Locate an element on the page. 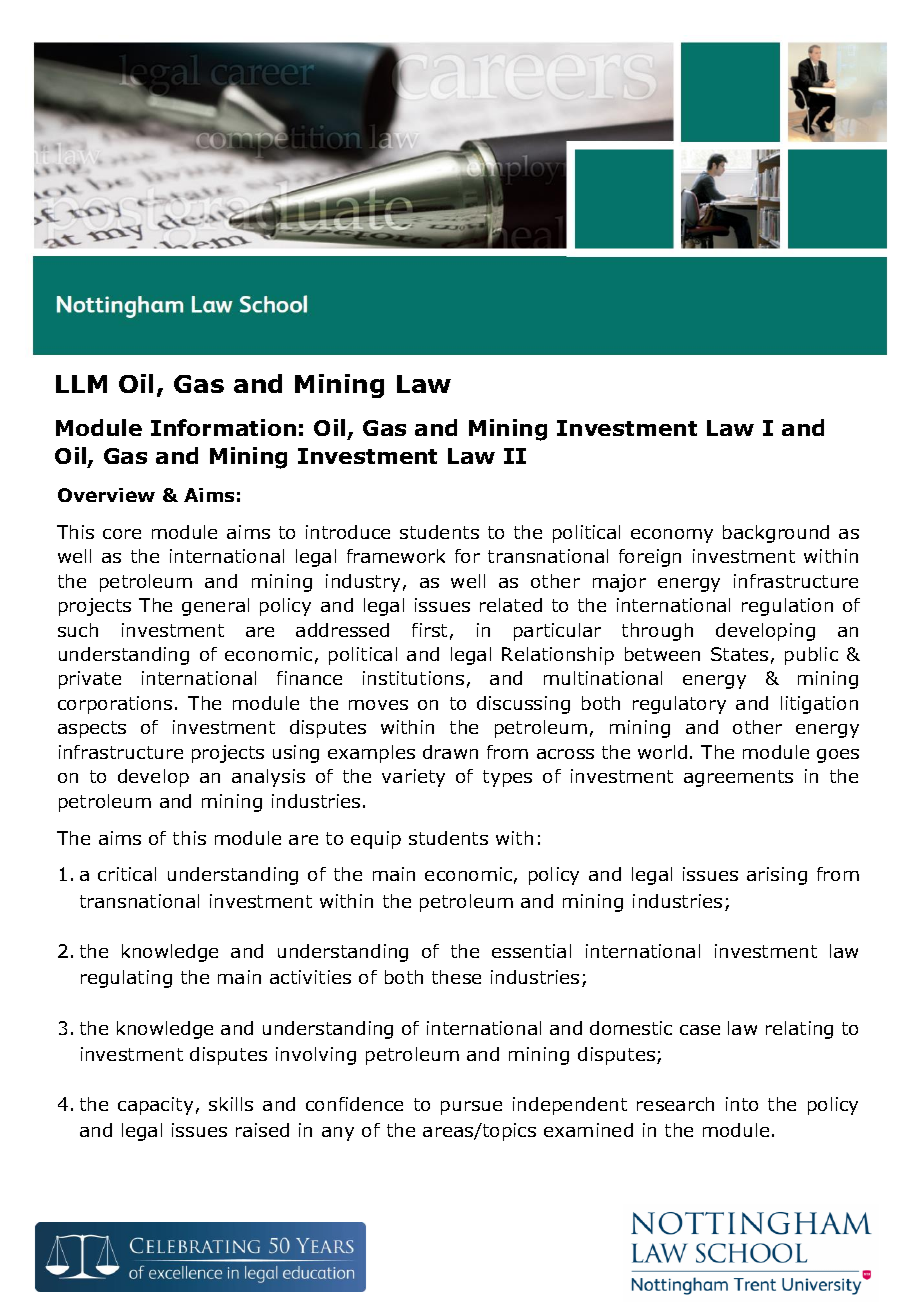 Image resolution: width=924 pixels, height=1308 pixels. background is located at coordinates (776, 534).
